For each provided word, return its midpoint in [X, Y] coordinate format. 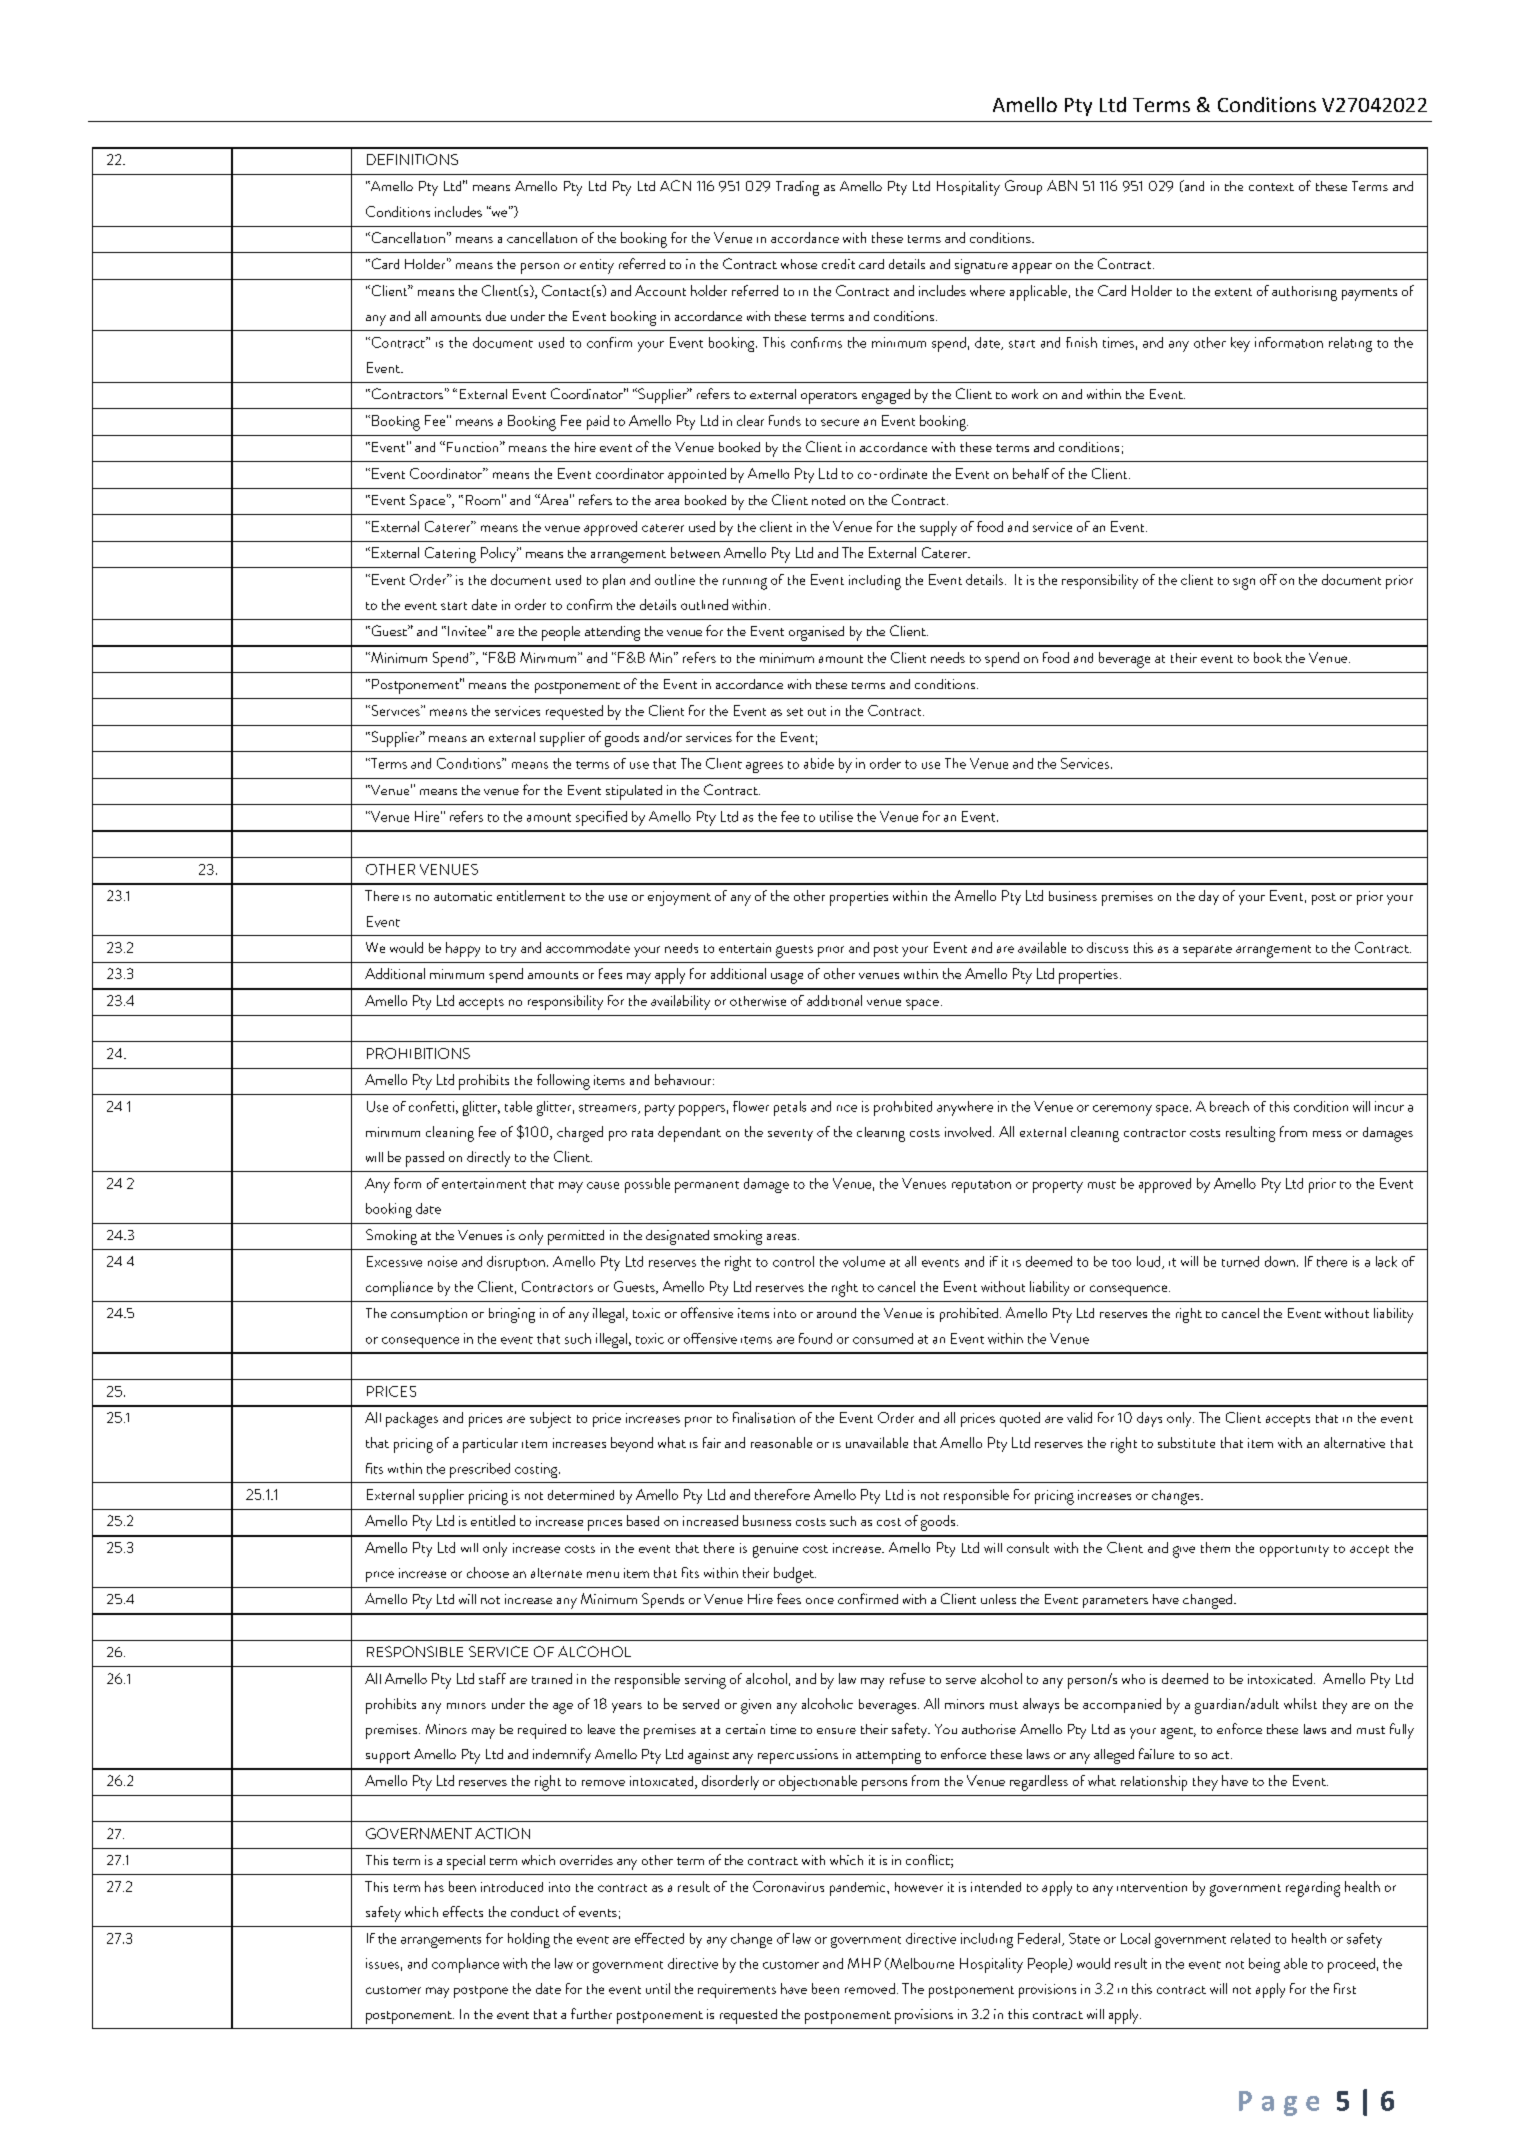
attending [612, 633]
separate [1207, 951]
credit [838, 264]
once [820, 1601]
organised [816, 633]
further [591, 2013]
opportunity [1294, 1551]
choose [488, 1572]
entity [597, 266]
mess [1327, 1134]
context [1271, 187]
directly [488, 1159]
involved [968, 1131]
